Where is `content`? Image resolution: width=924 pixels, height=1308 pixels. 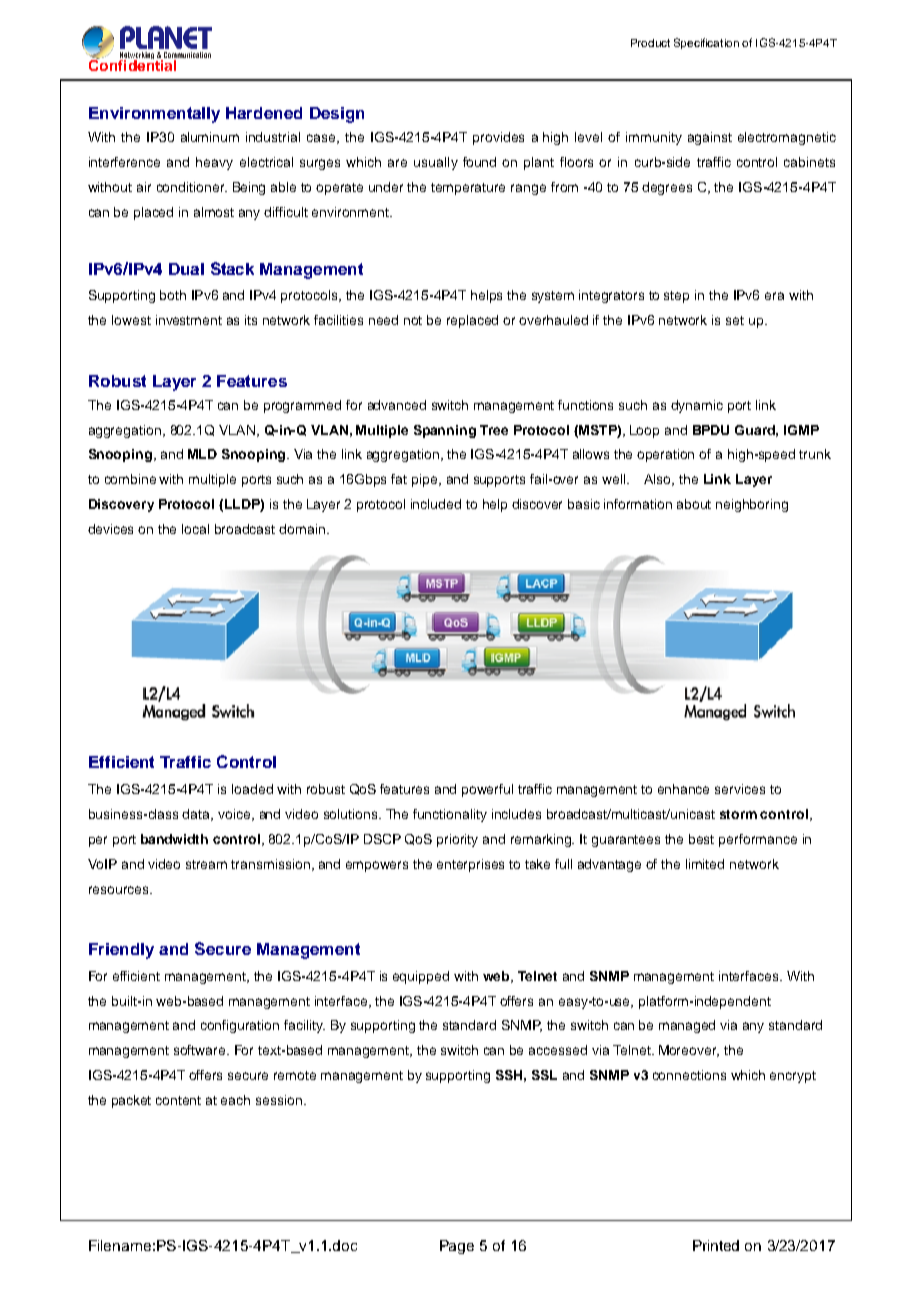
content is located at coordinates (178, 1100).
